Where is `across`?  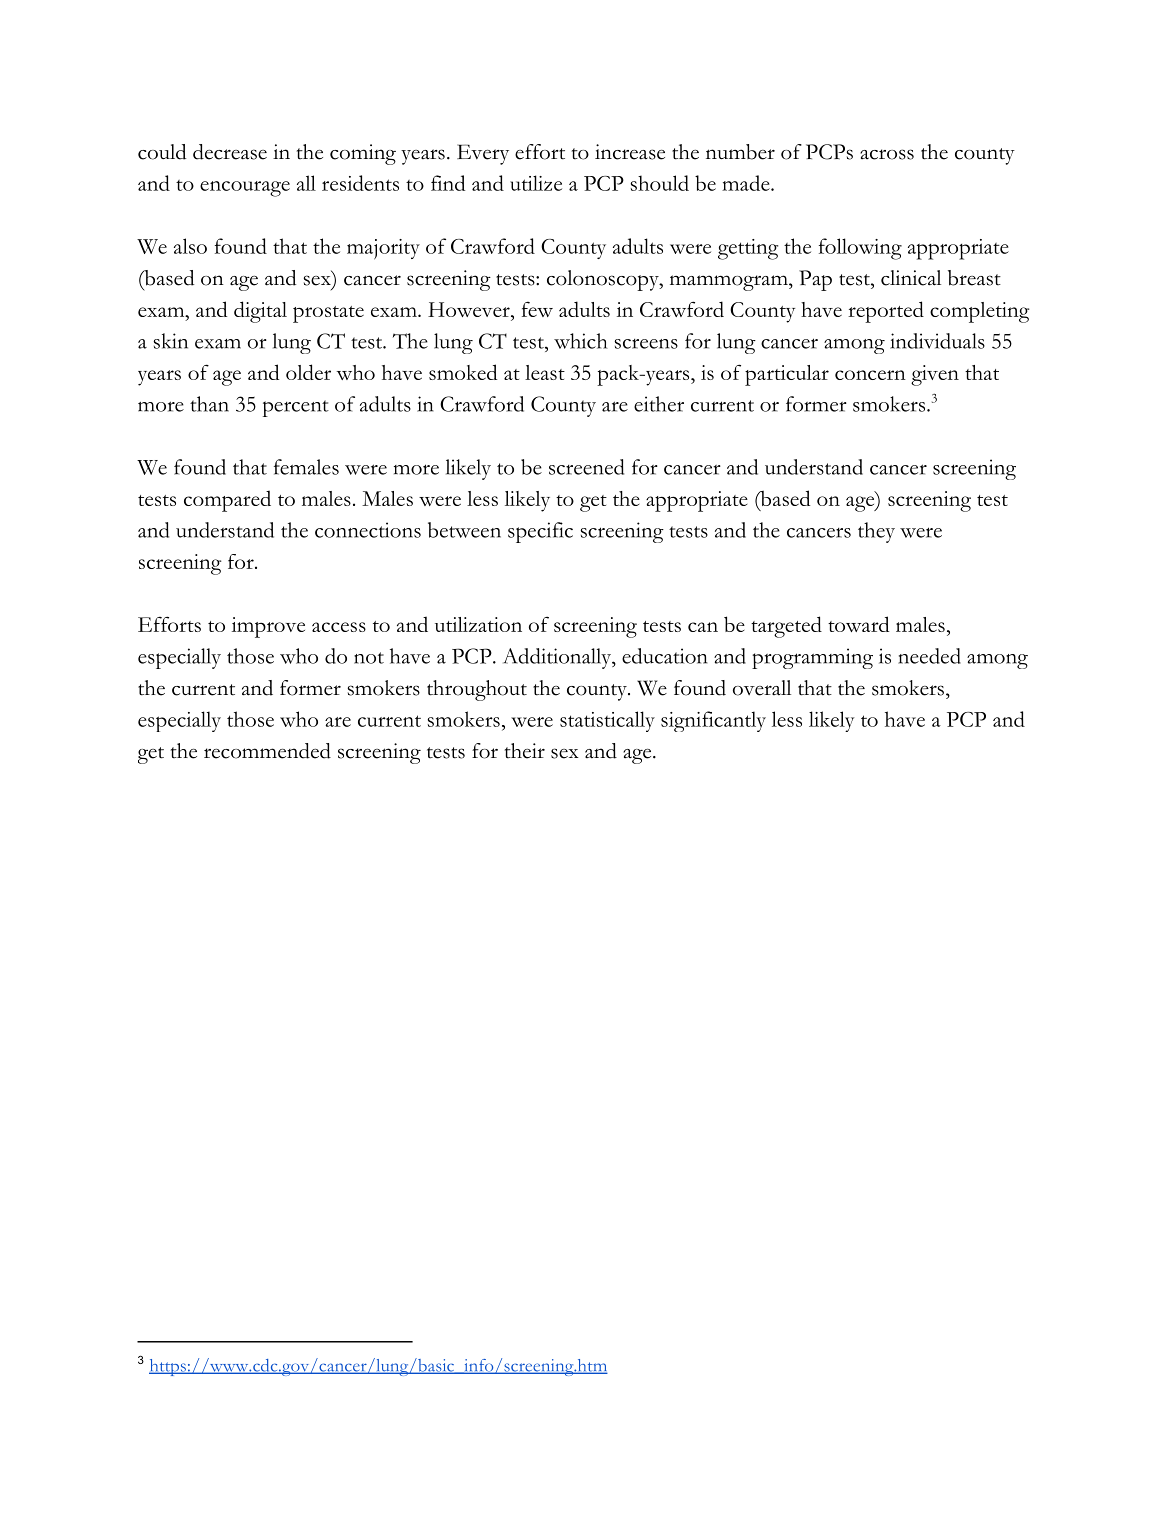 across is located at coordinates (887, 154).
